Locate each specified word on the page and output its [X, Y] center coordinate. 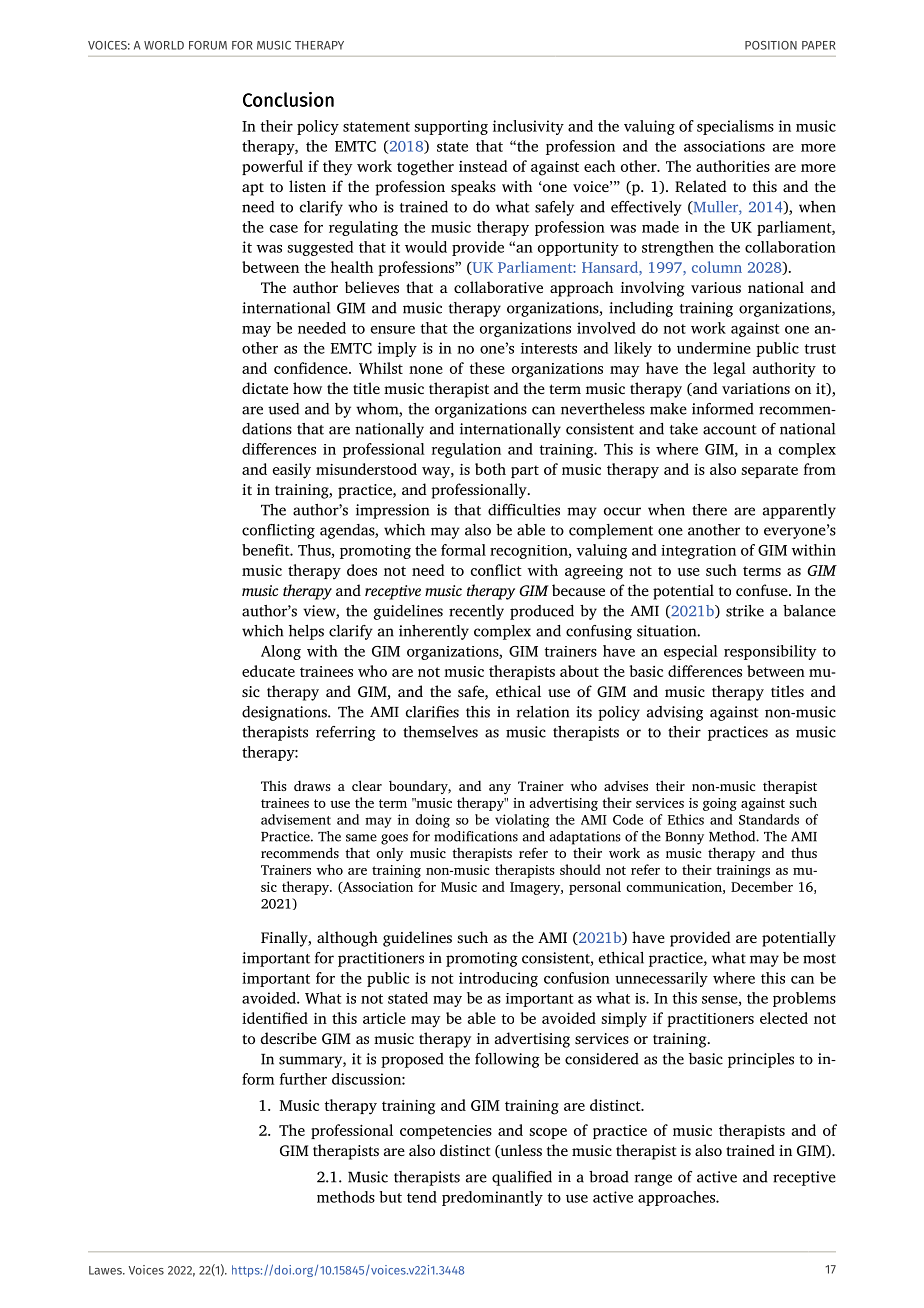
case [284, 229]
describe [289, 1038]
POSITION [771, 45]
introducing [498, 979]
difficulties [524, 510]
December [762, 886]
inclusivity [528, 127]
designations [285, 713]
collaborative [498, 287]
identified [275, 1018]
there [709, 510]
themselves [440, 732]
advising [675, 713]
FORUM [208, 45]
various [716, 287]
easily [292, 471]
